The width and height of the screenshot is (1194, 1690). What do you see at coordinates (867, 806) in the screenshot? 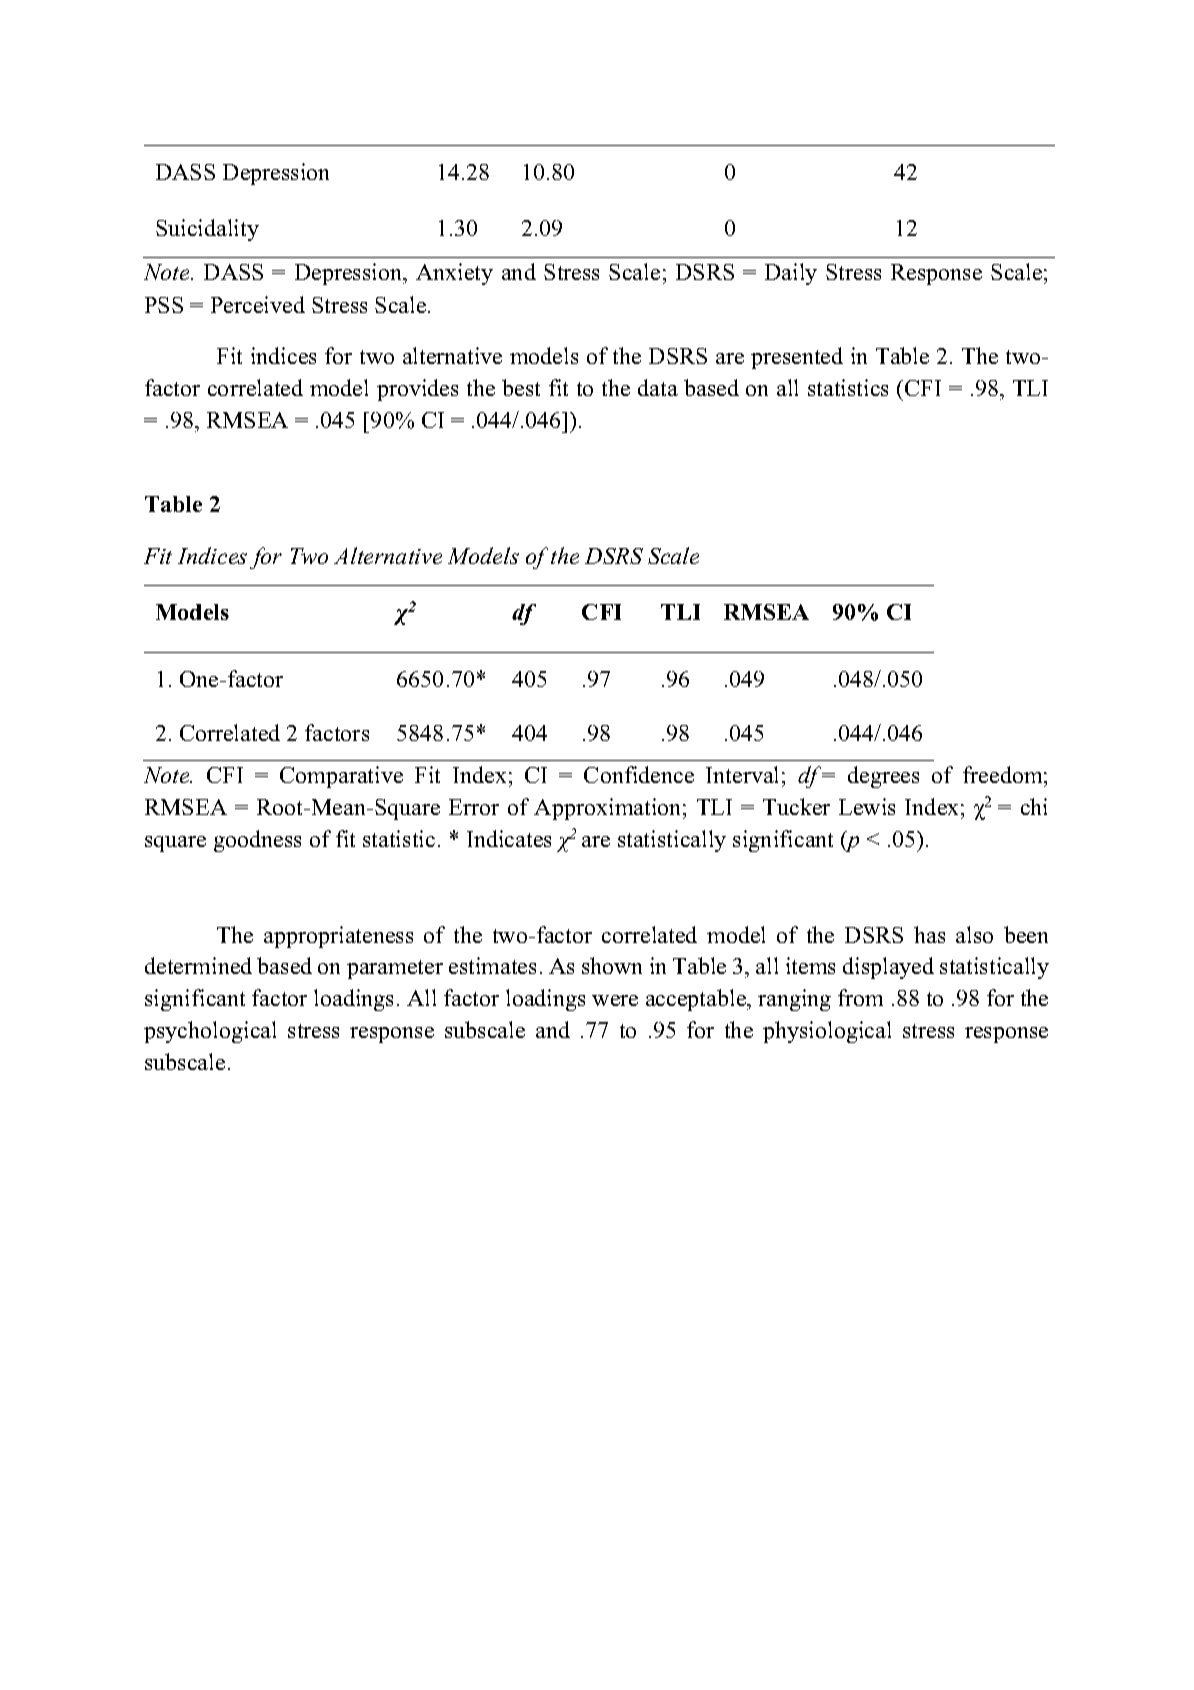
I see `Lewis` at bounding box center [867, 806].
